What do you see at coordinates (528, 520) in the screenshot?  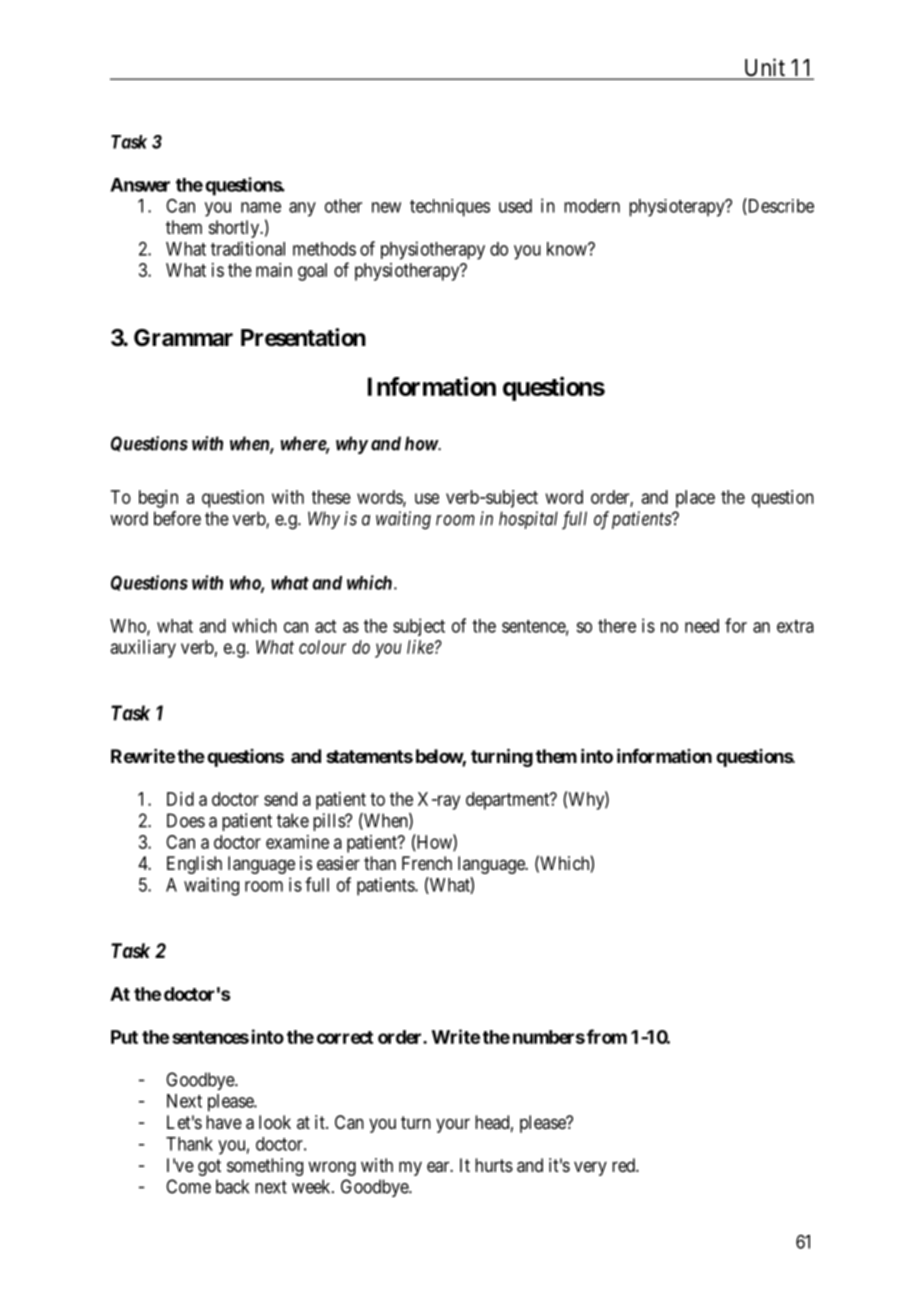 I see `hospital` at bounding box center [528, 520].
